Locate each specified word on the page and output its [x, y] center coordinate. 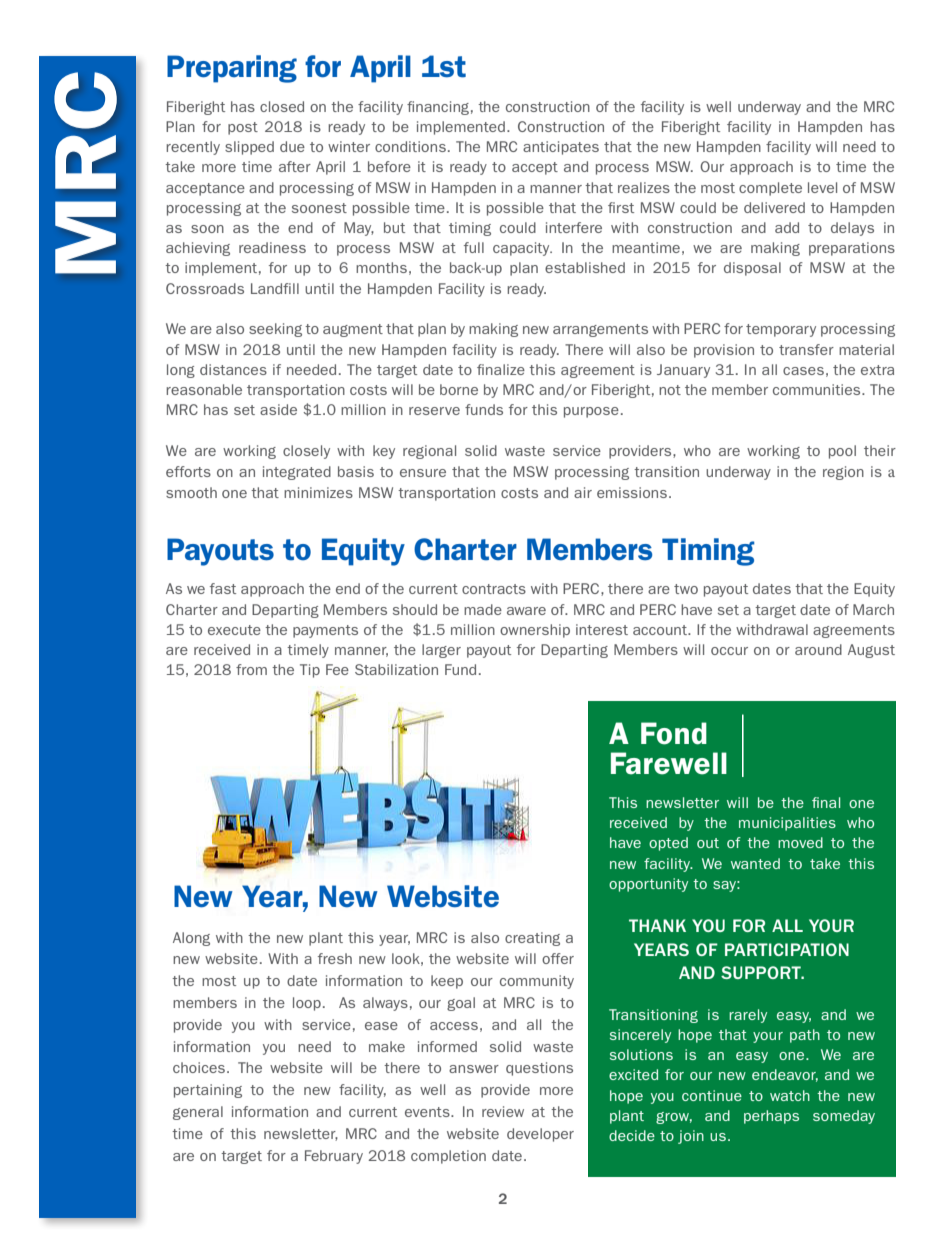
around [818, 649]
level [822, 187]
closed [282, 106]
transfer [806, 349]
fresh [335, 958]
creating [532, 939]
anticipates [561, 148]
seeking [275, 330]
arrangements [600, 330]
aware [526, 611]
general [198, 1113]
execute [234, 630]
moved [800, 842]
